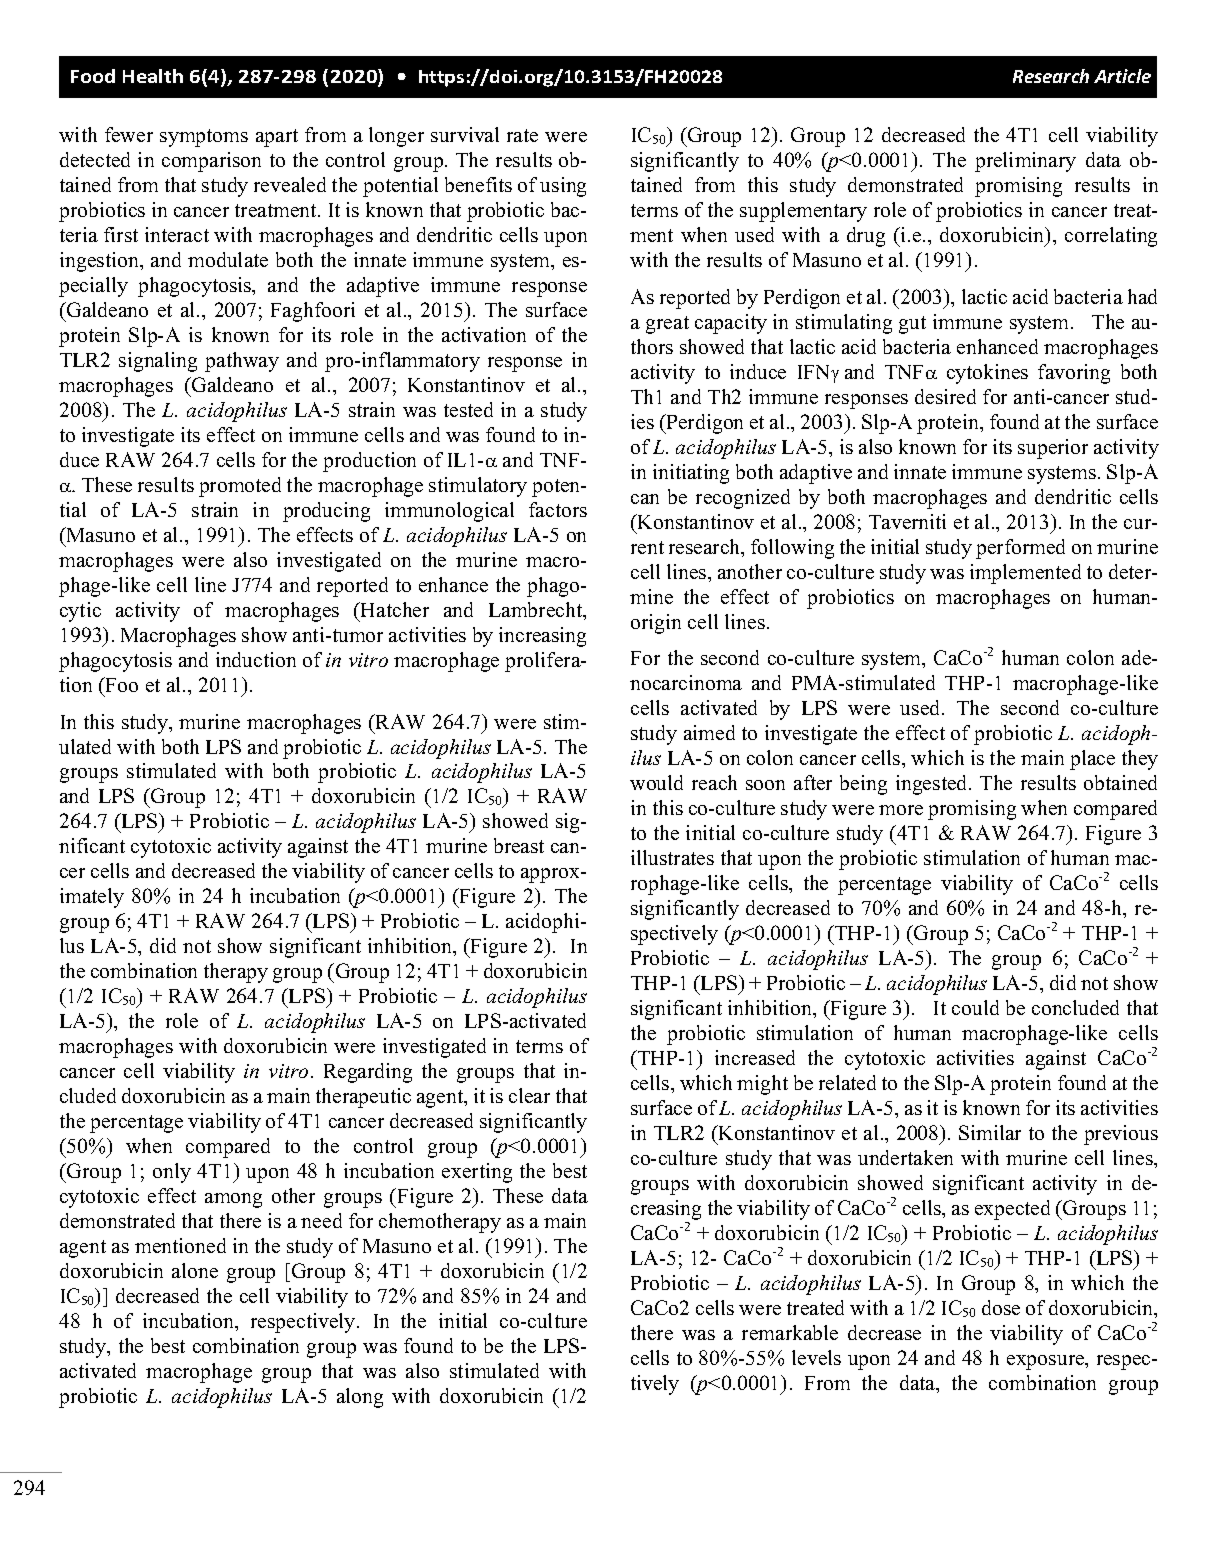 This page has width=1208, height=1564. I want to click on using, so click(563, 187).
